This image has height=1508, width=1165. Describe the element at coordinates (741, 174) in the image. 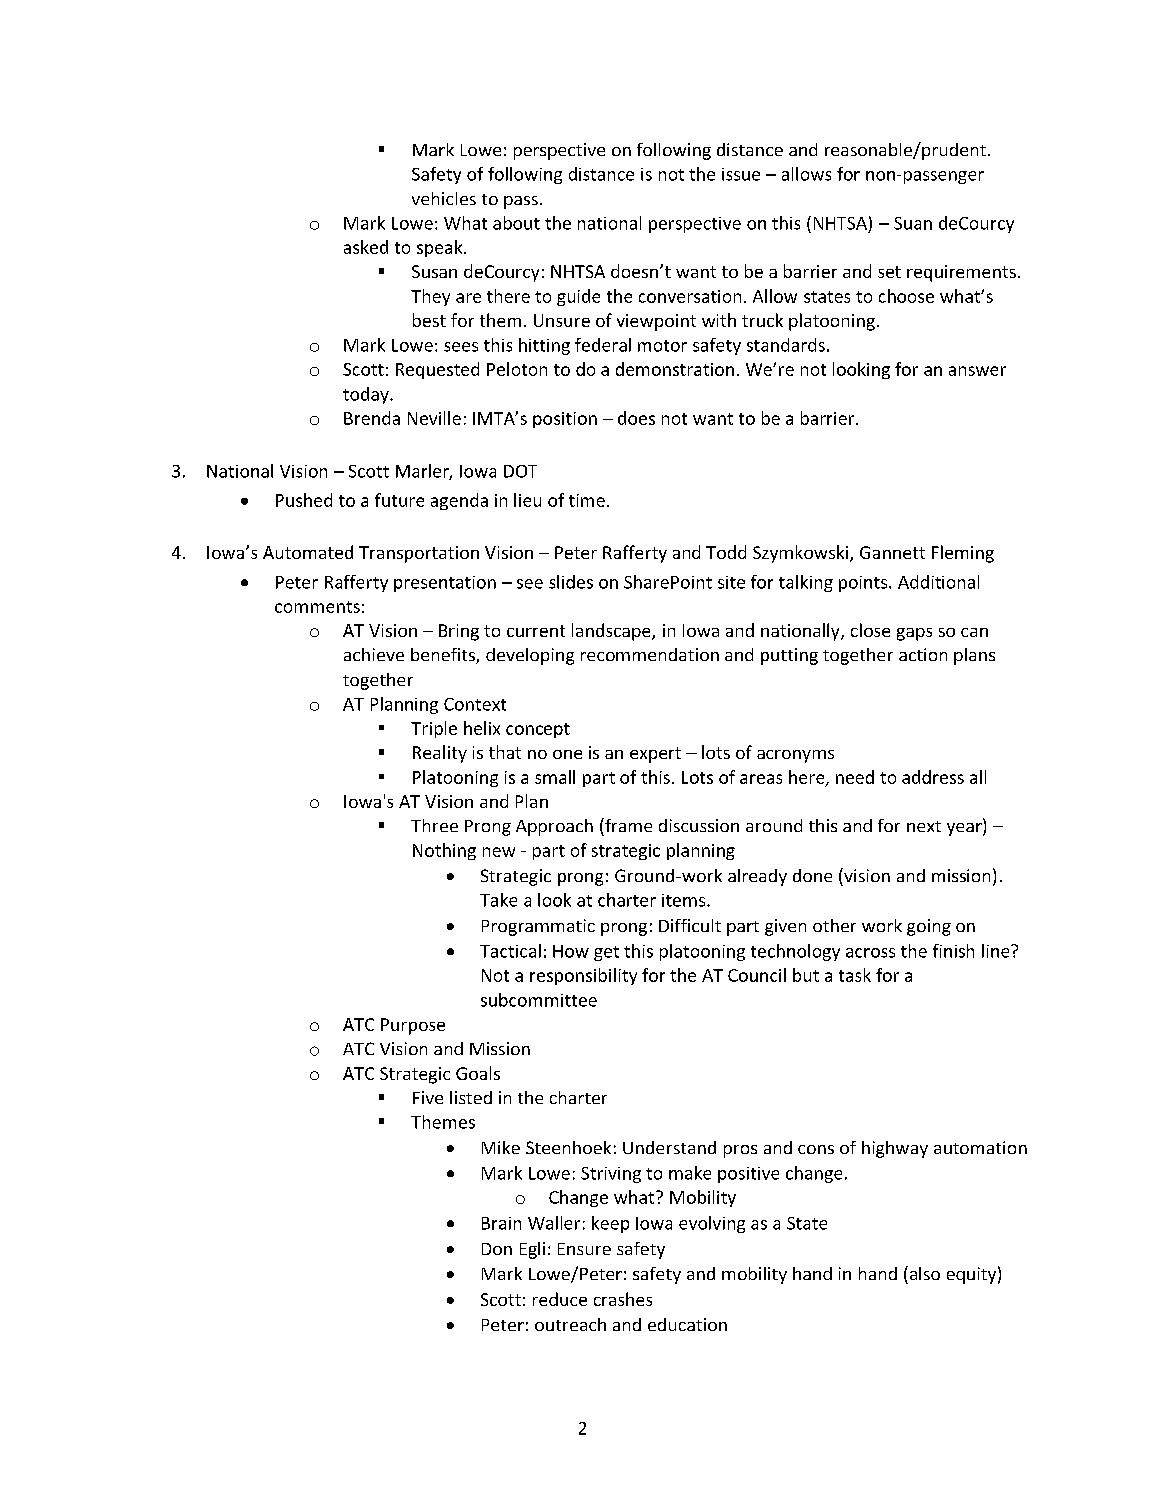

I see `issue` at that location.
